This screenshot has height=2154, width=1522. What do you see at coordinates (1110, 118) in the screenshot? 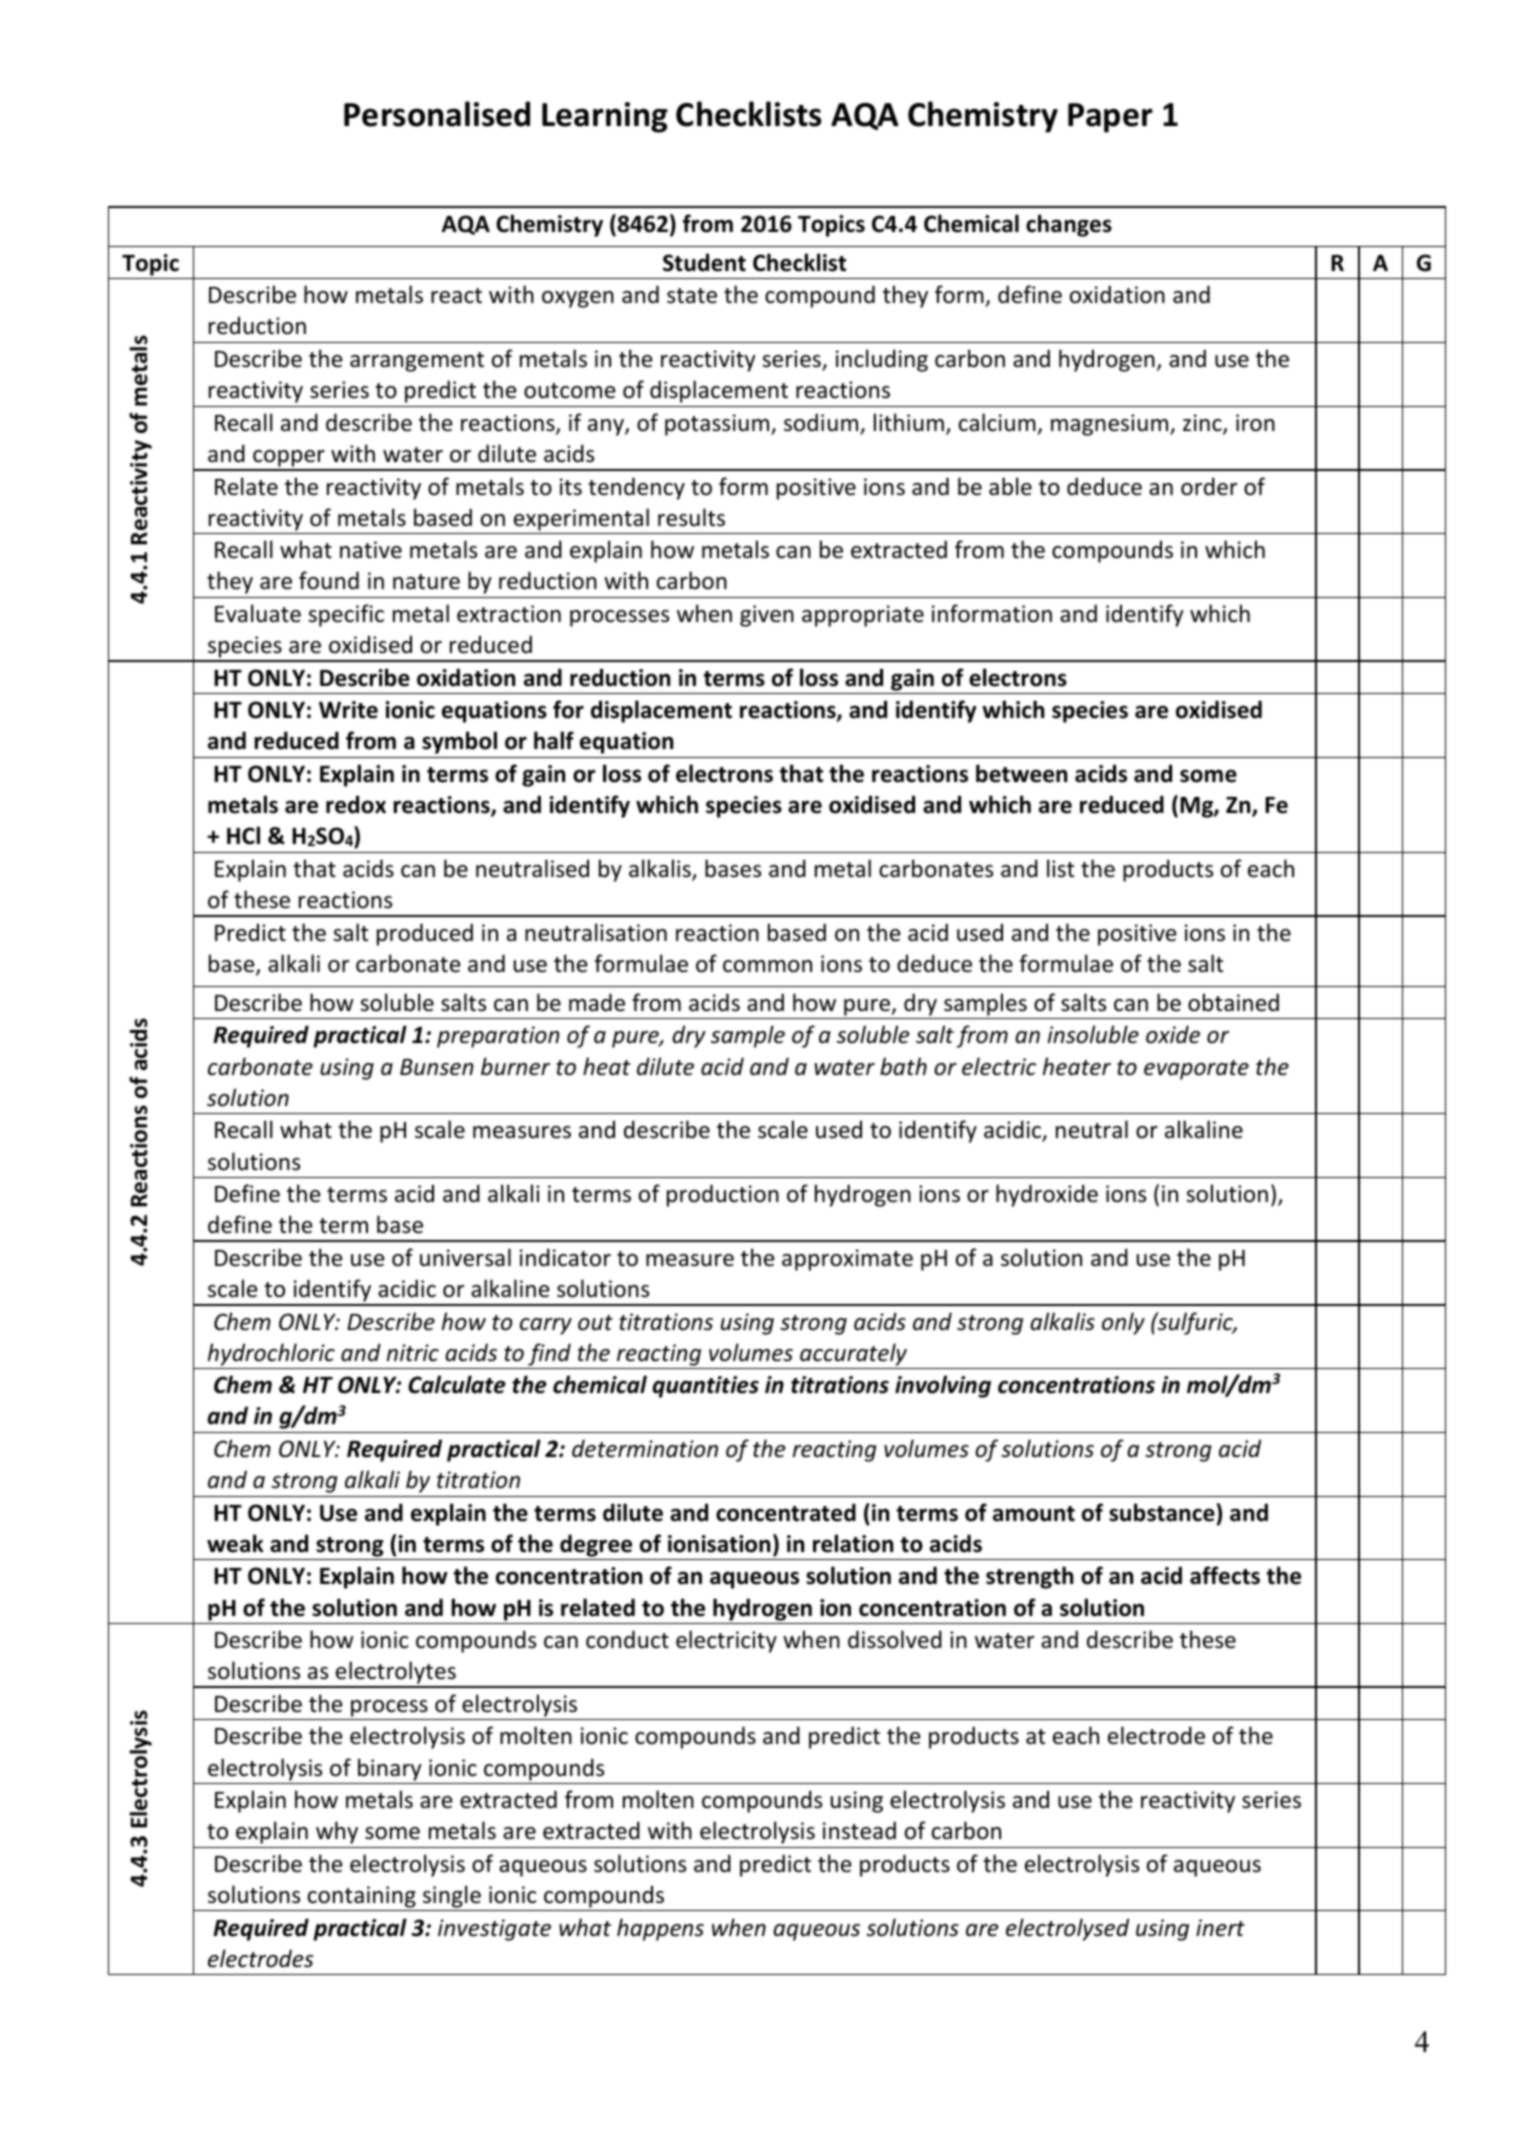
I see `Paper` at bounding box center [1110, 118].
